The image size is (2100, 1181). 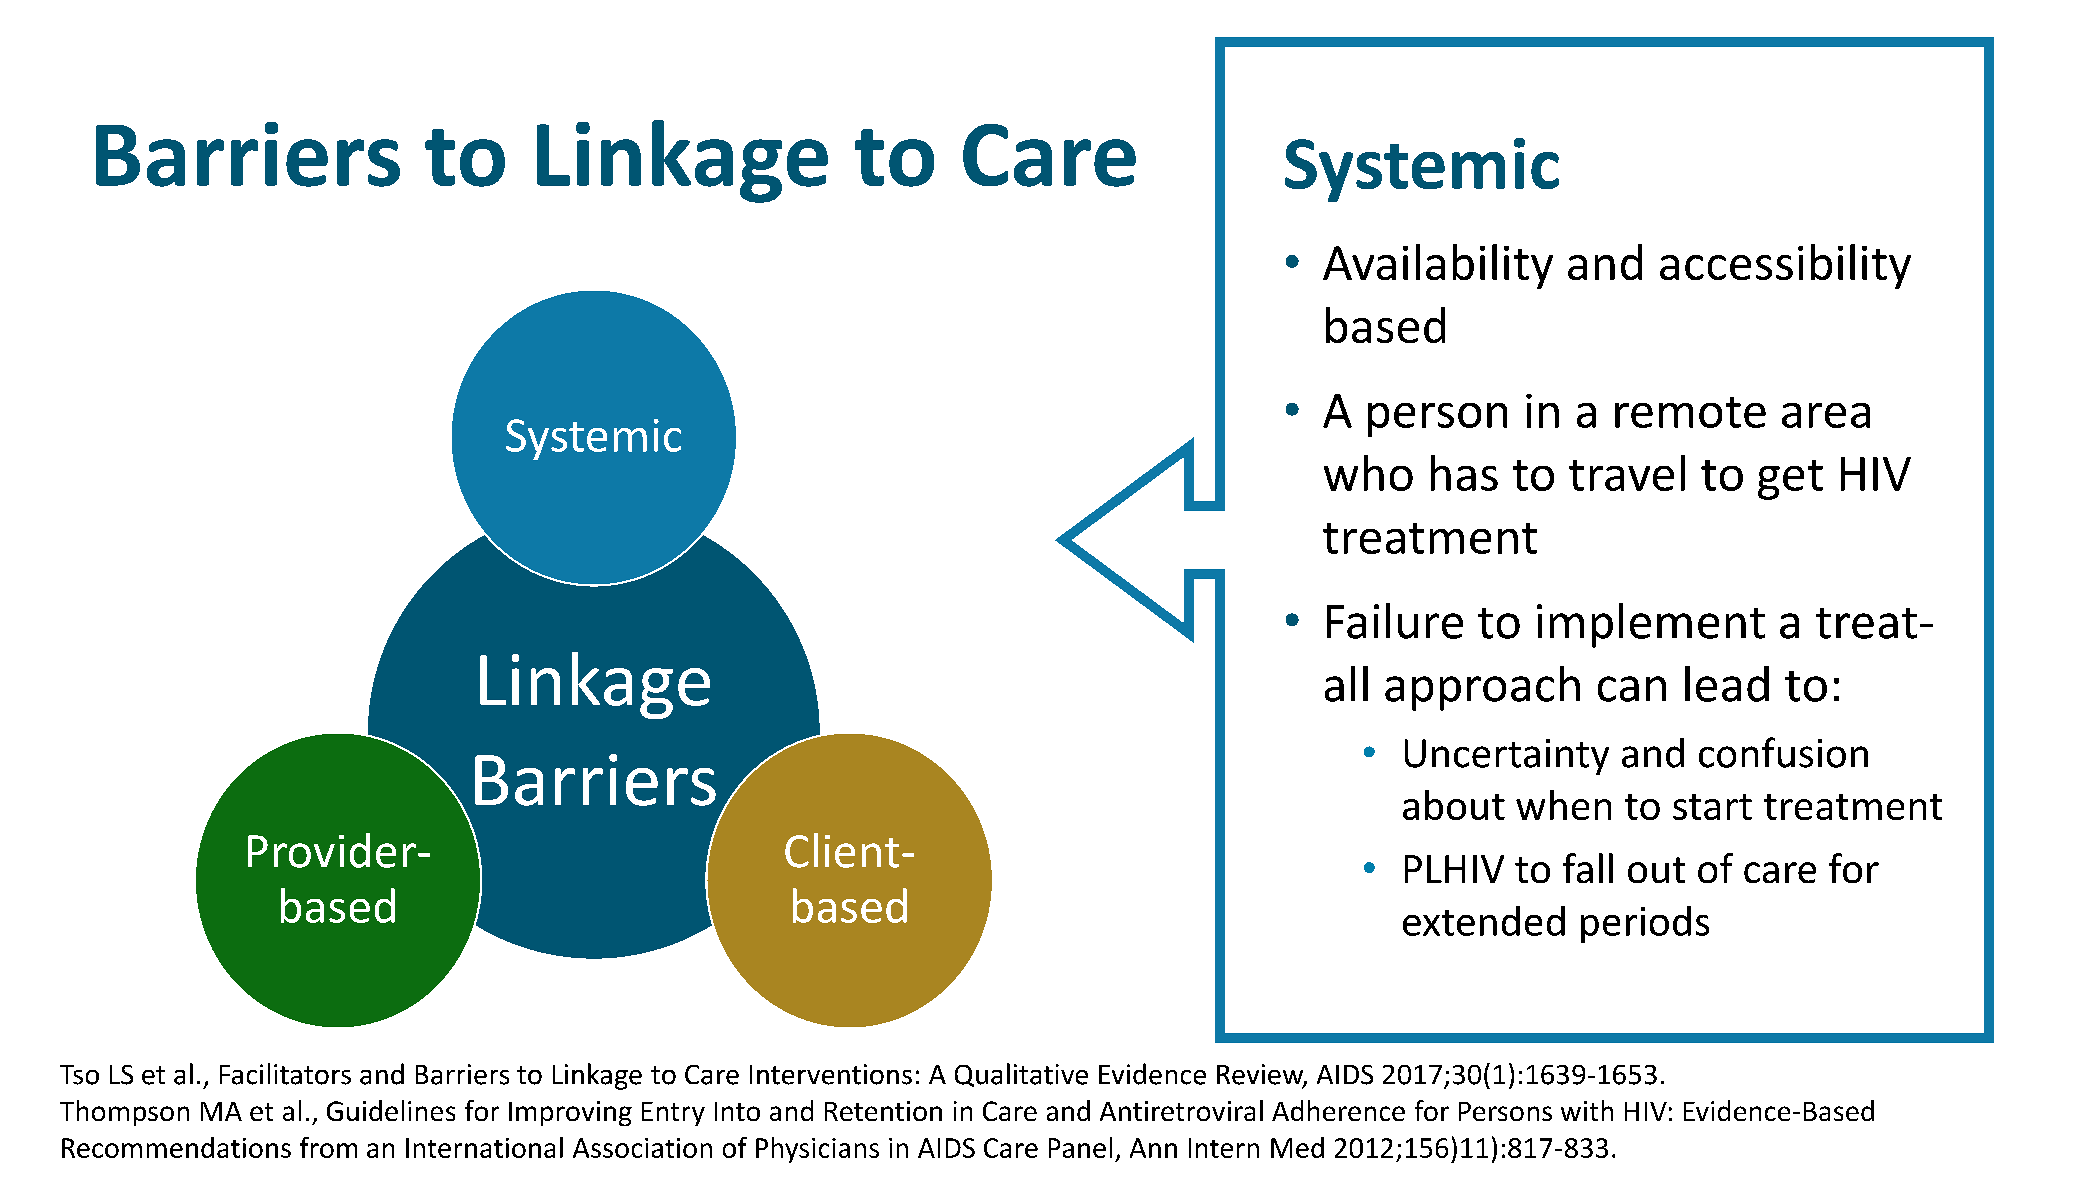 What do you see at coordinates (883, 1111) in the screenshot?
I see `Retention` at bounding box center [883, 1111].
